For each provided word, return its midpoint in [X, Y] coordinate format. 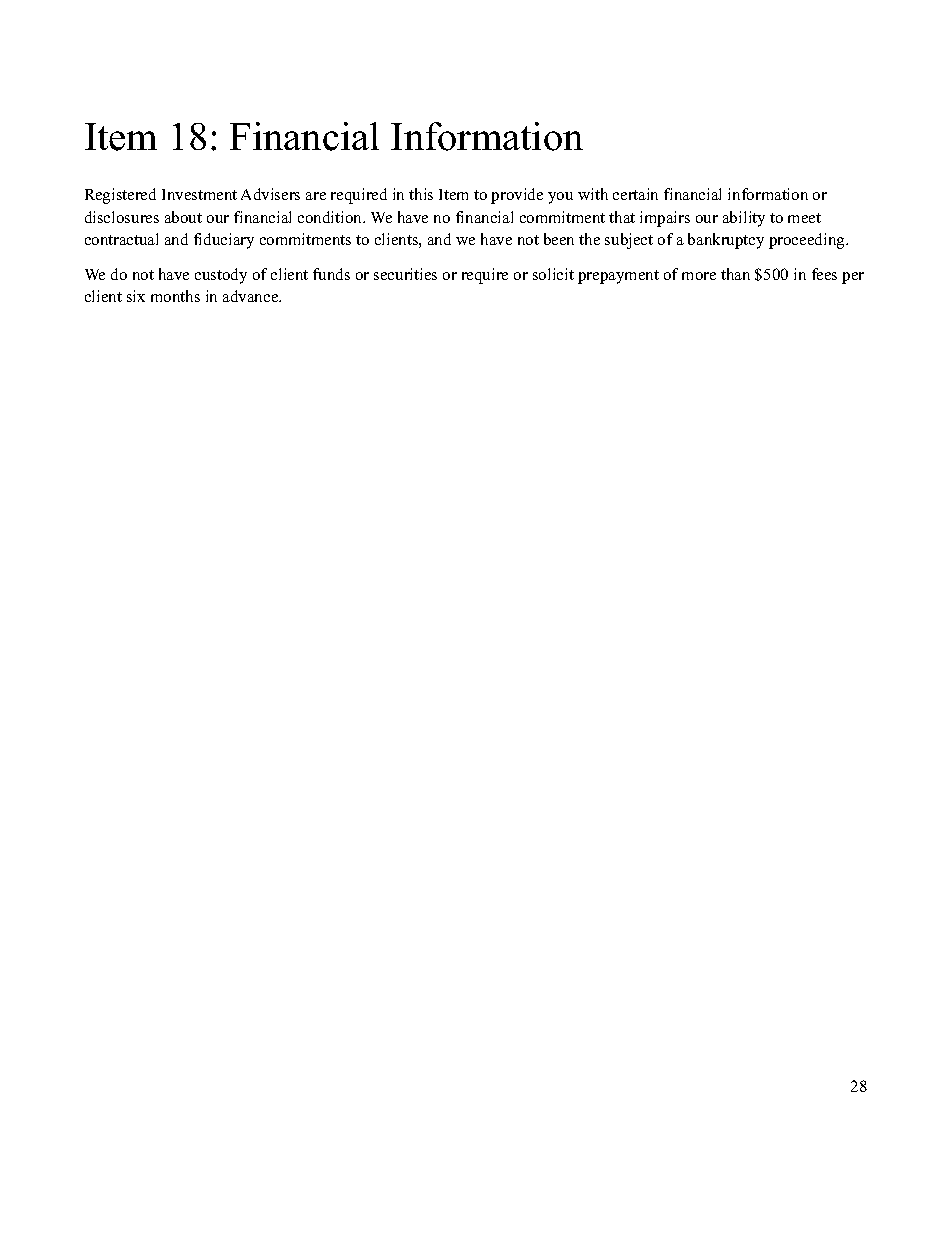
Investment [199, 194]
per [853, 278]
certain [635, 194]
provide [517, 196]
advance [252, 296]
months [175, 296]
